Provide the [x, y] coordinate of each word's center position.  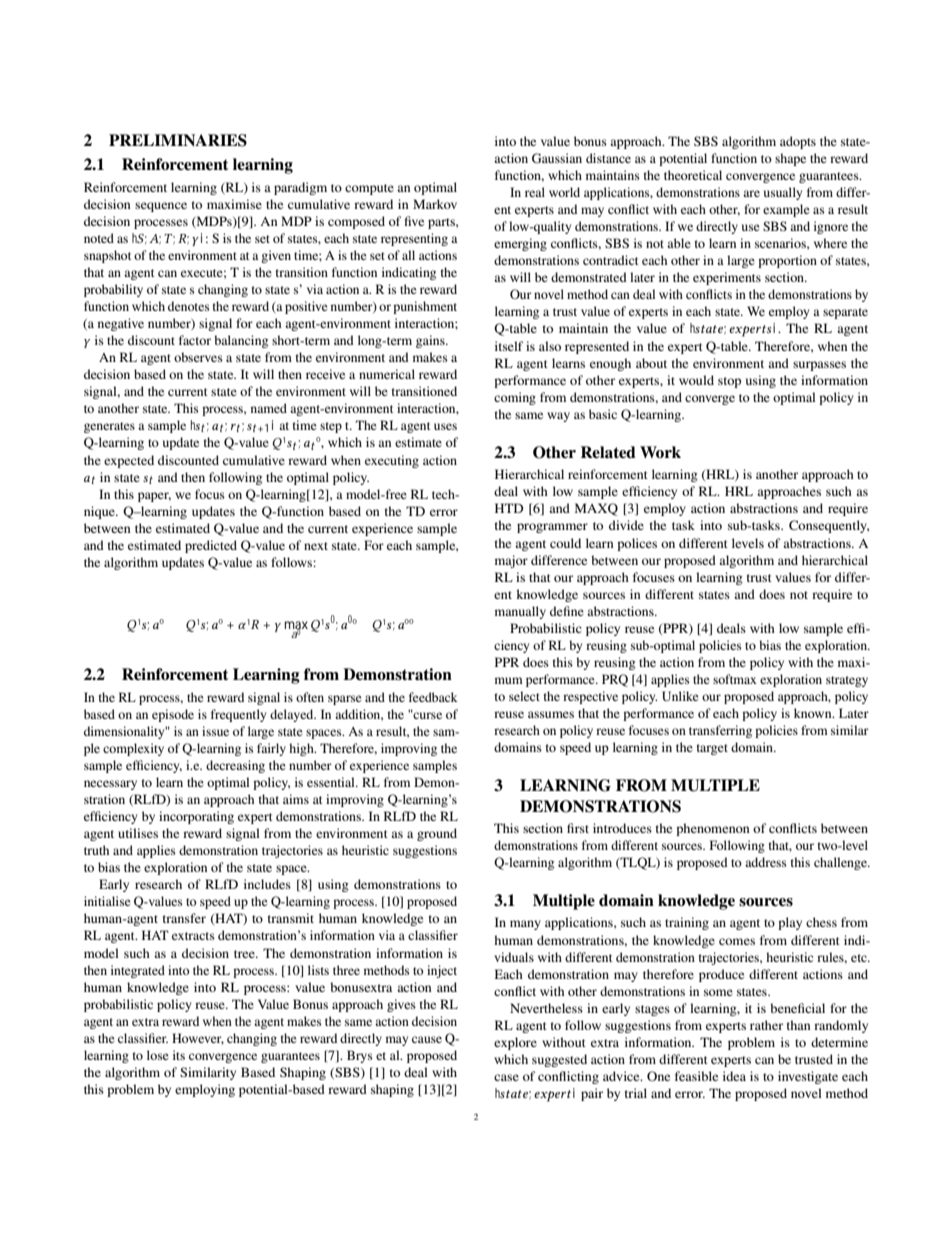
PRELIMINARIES [178, 140]
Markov [435, 204]
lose [158, 1055]
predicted [211, 546]
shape [790, 159]
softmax [735, 679]
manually [520, 612]
